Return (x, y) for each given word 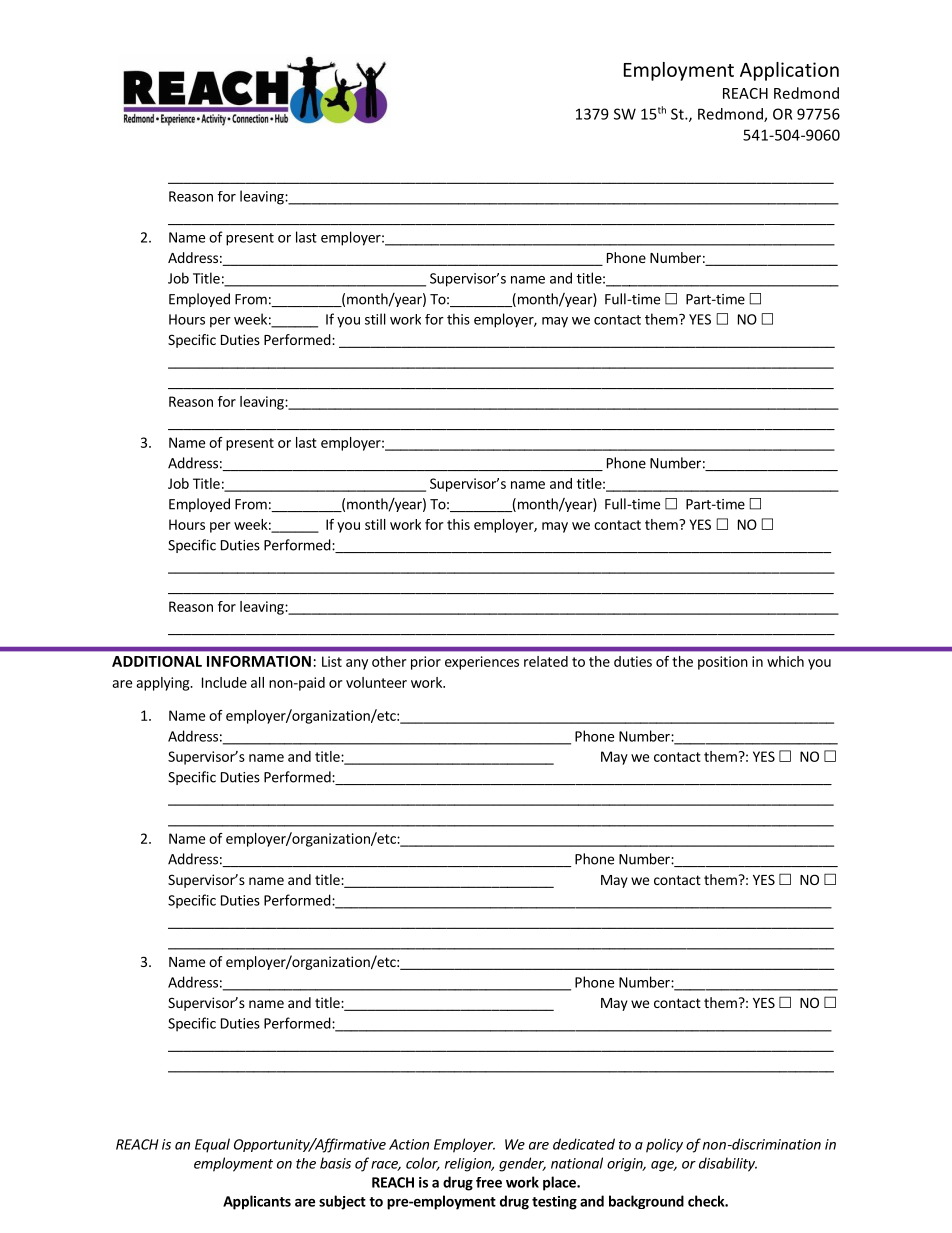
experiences (482, 663)
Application (789, 71)
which (785, 661)
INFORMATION (259, 661)
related (546, 661)
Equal (212, 1145)
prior (426, 663)
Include (224, 682)
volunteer (376, 682)
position (723, 663)
